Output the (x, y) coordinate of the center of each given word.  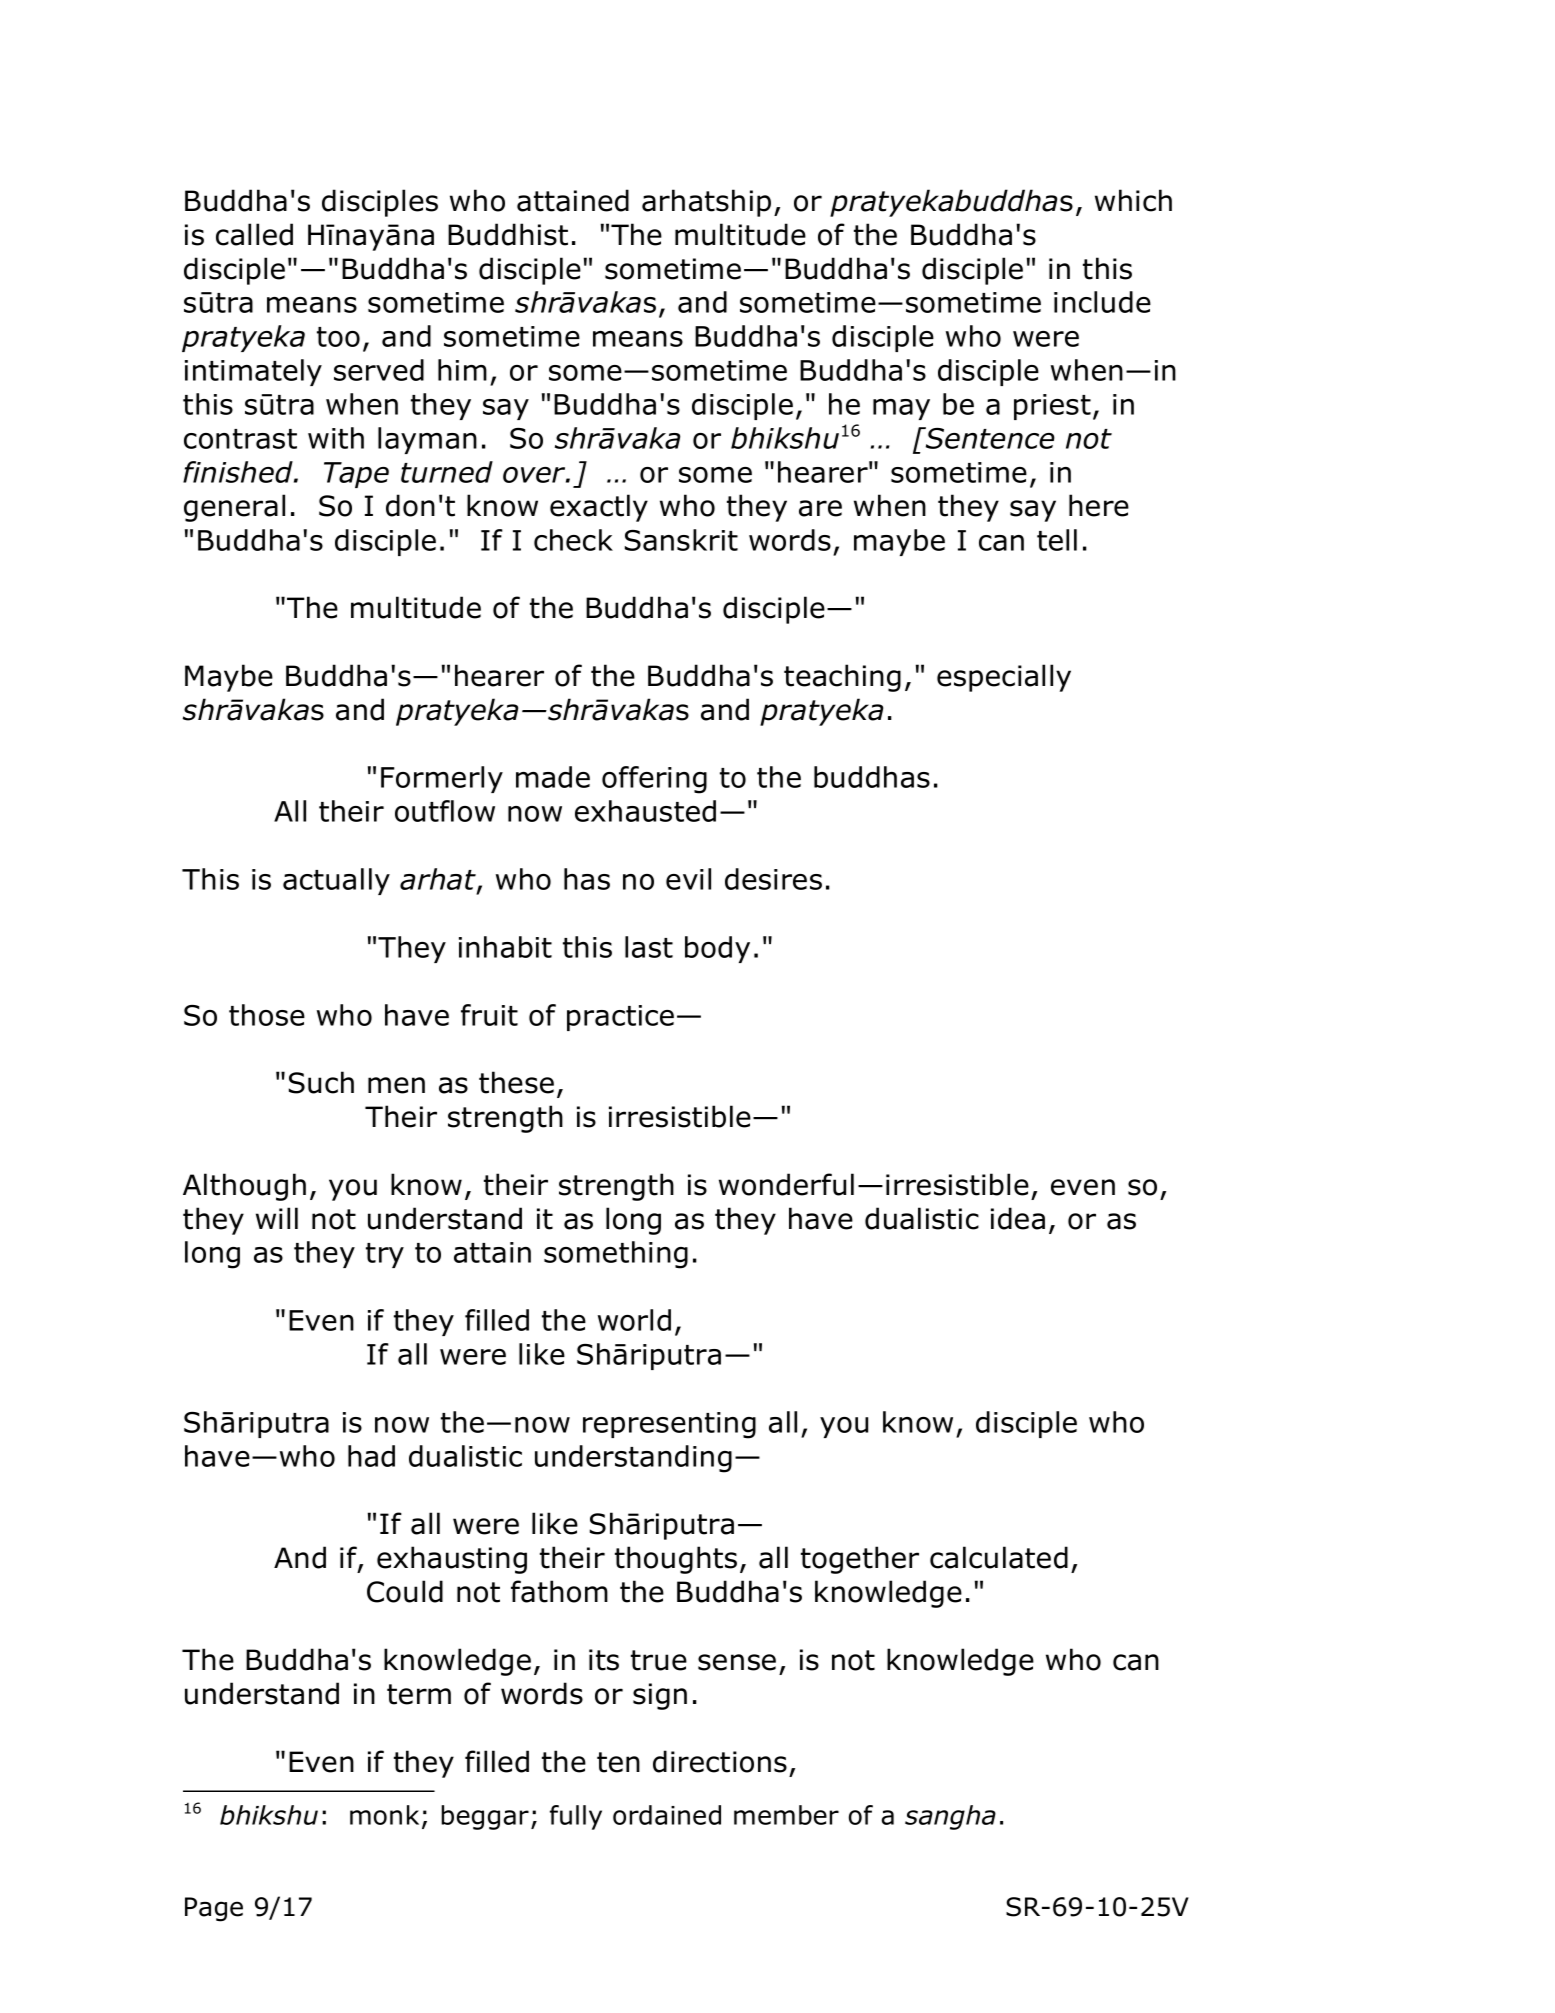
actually (336, 881)
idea (1018, 1218)
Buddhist (508, 234)
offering (654, 780)
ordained (667, 1815)
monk (384, 1815)
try (385, 1255)
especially (1004, 678)
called (254, 234)
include (1102, 302)
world (634, 1320)
